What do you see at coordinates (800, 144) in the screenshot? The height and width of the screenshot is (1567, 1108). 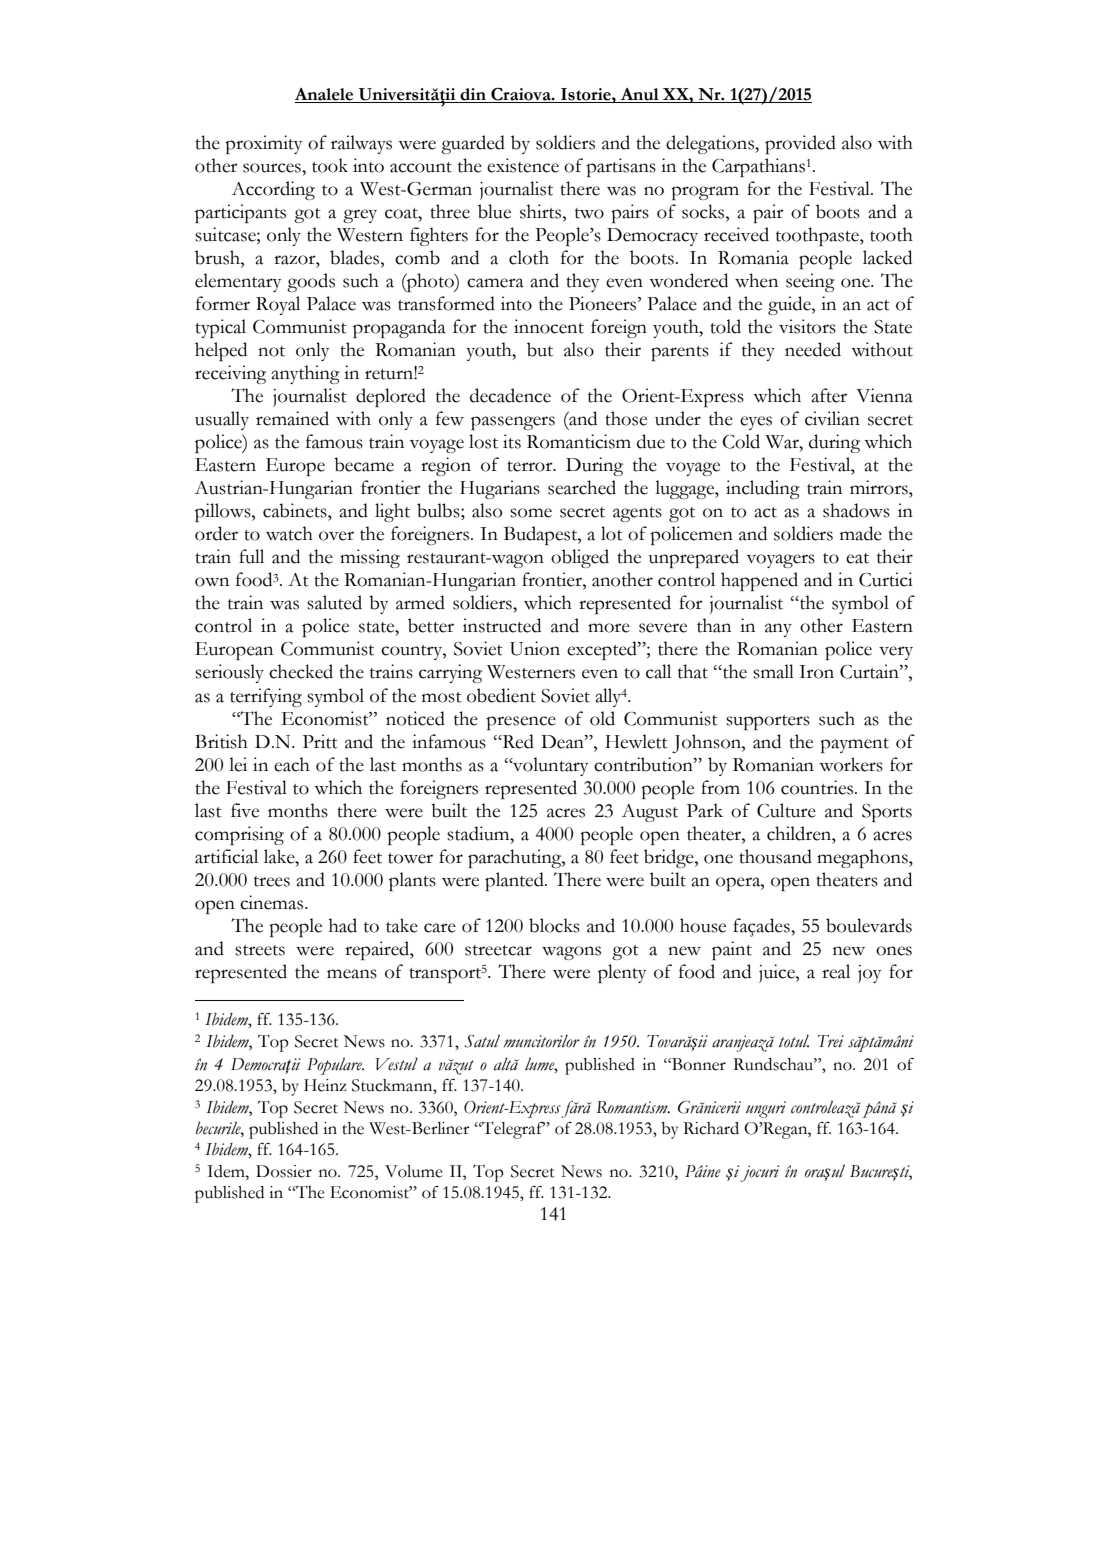 I see `provided` at bounding box center [800, 144].
